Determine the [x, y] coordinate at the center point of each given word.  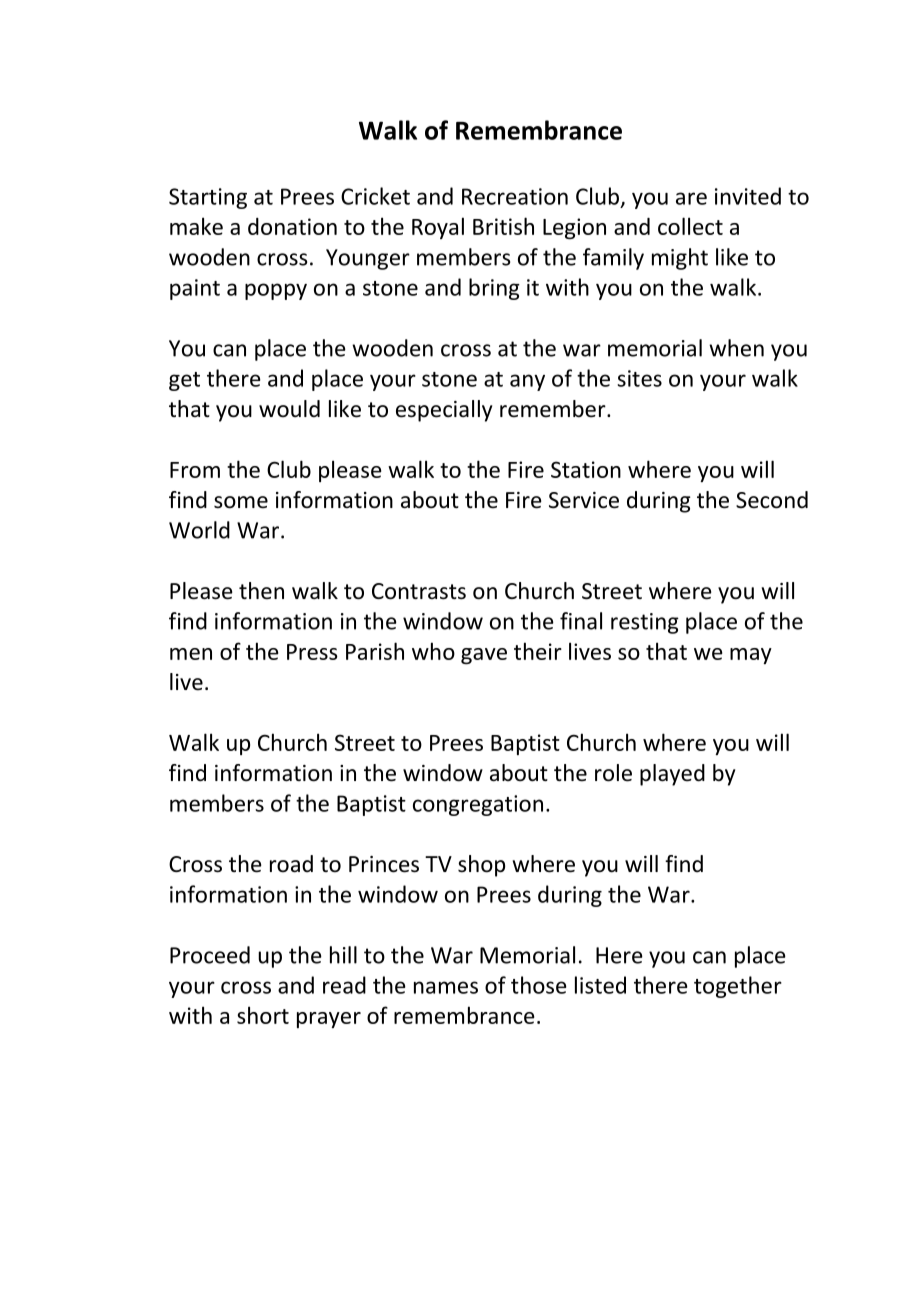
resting [645, 623]
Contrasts [419, 591]
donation [292, 226]
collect [690, 226]
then [261, 591]
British [503, 226]
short [263, 1015]
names [446, 987]
